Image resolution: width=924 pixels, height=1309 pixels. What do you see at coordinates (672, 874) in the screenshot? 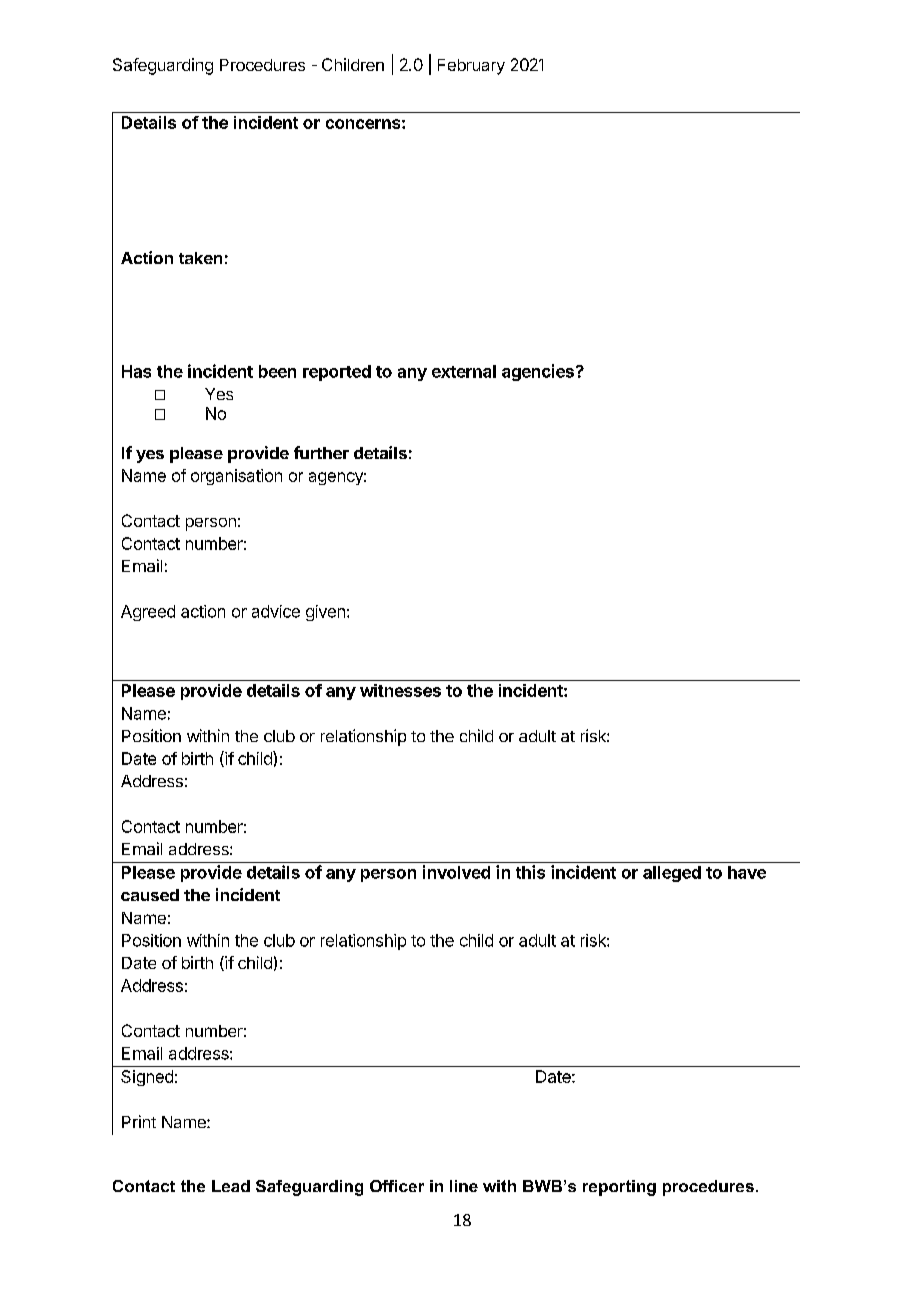
I see `alleged` at bounding box center [672, 874].
